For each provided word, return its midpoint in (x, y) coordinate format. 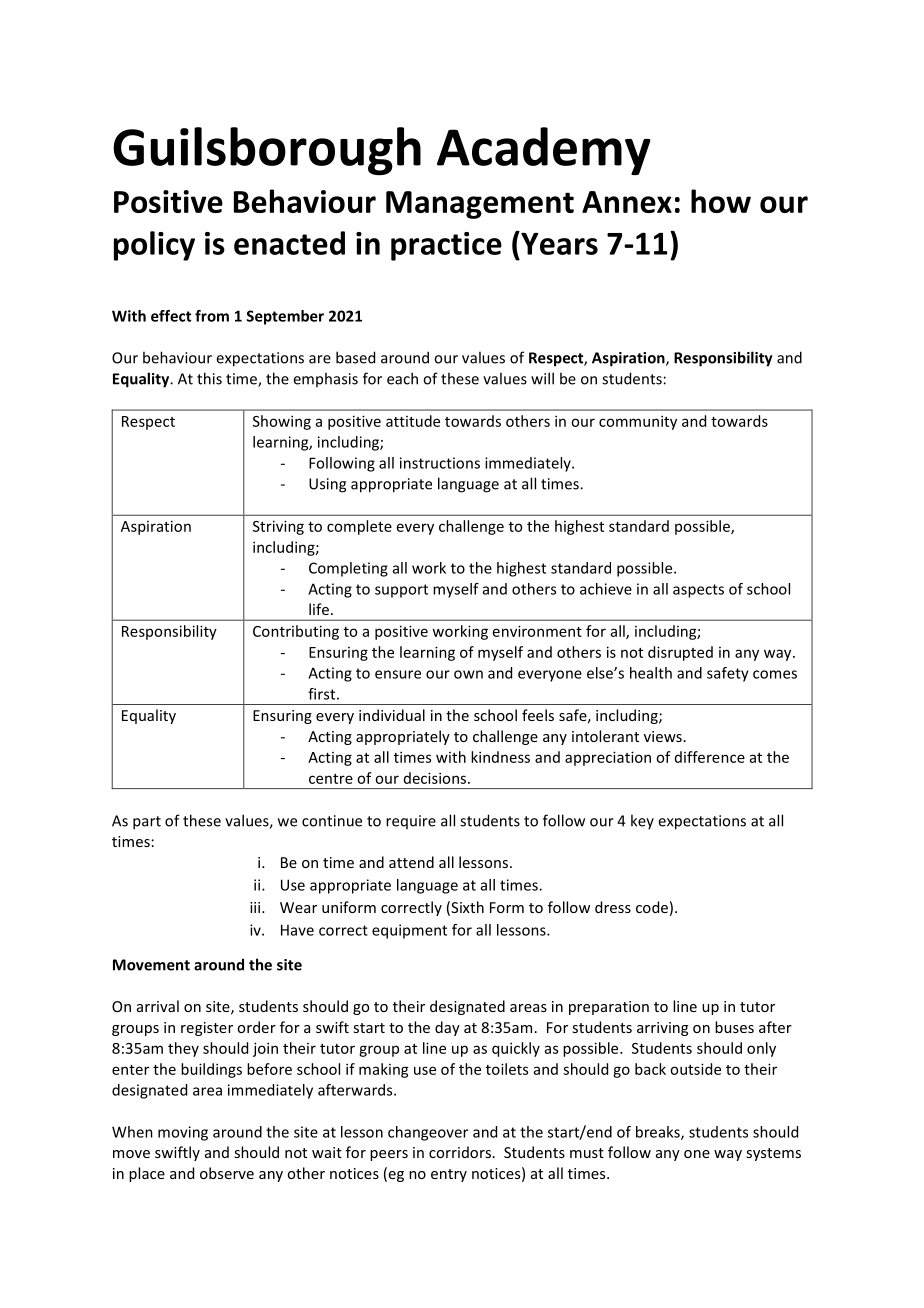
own (468, 674)
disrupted (680, 653)
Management (480, 205)
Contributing (296, 632)
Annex (627, 202)
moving (183, 1133)
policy (154, 246)
